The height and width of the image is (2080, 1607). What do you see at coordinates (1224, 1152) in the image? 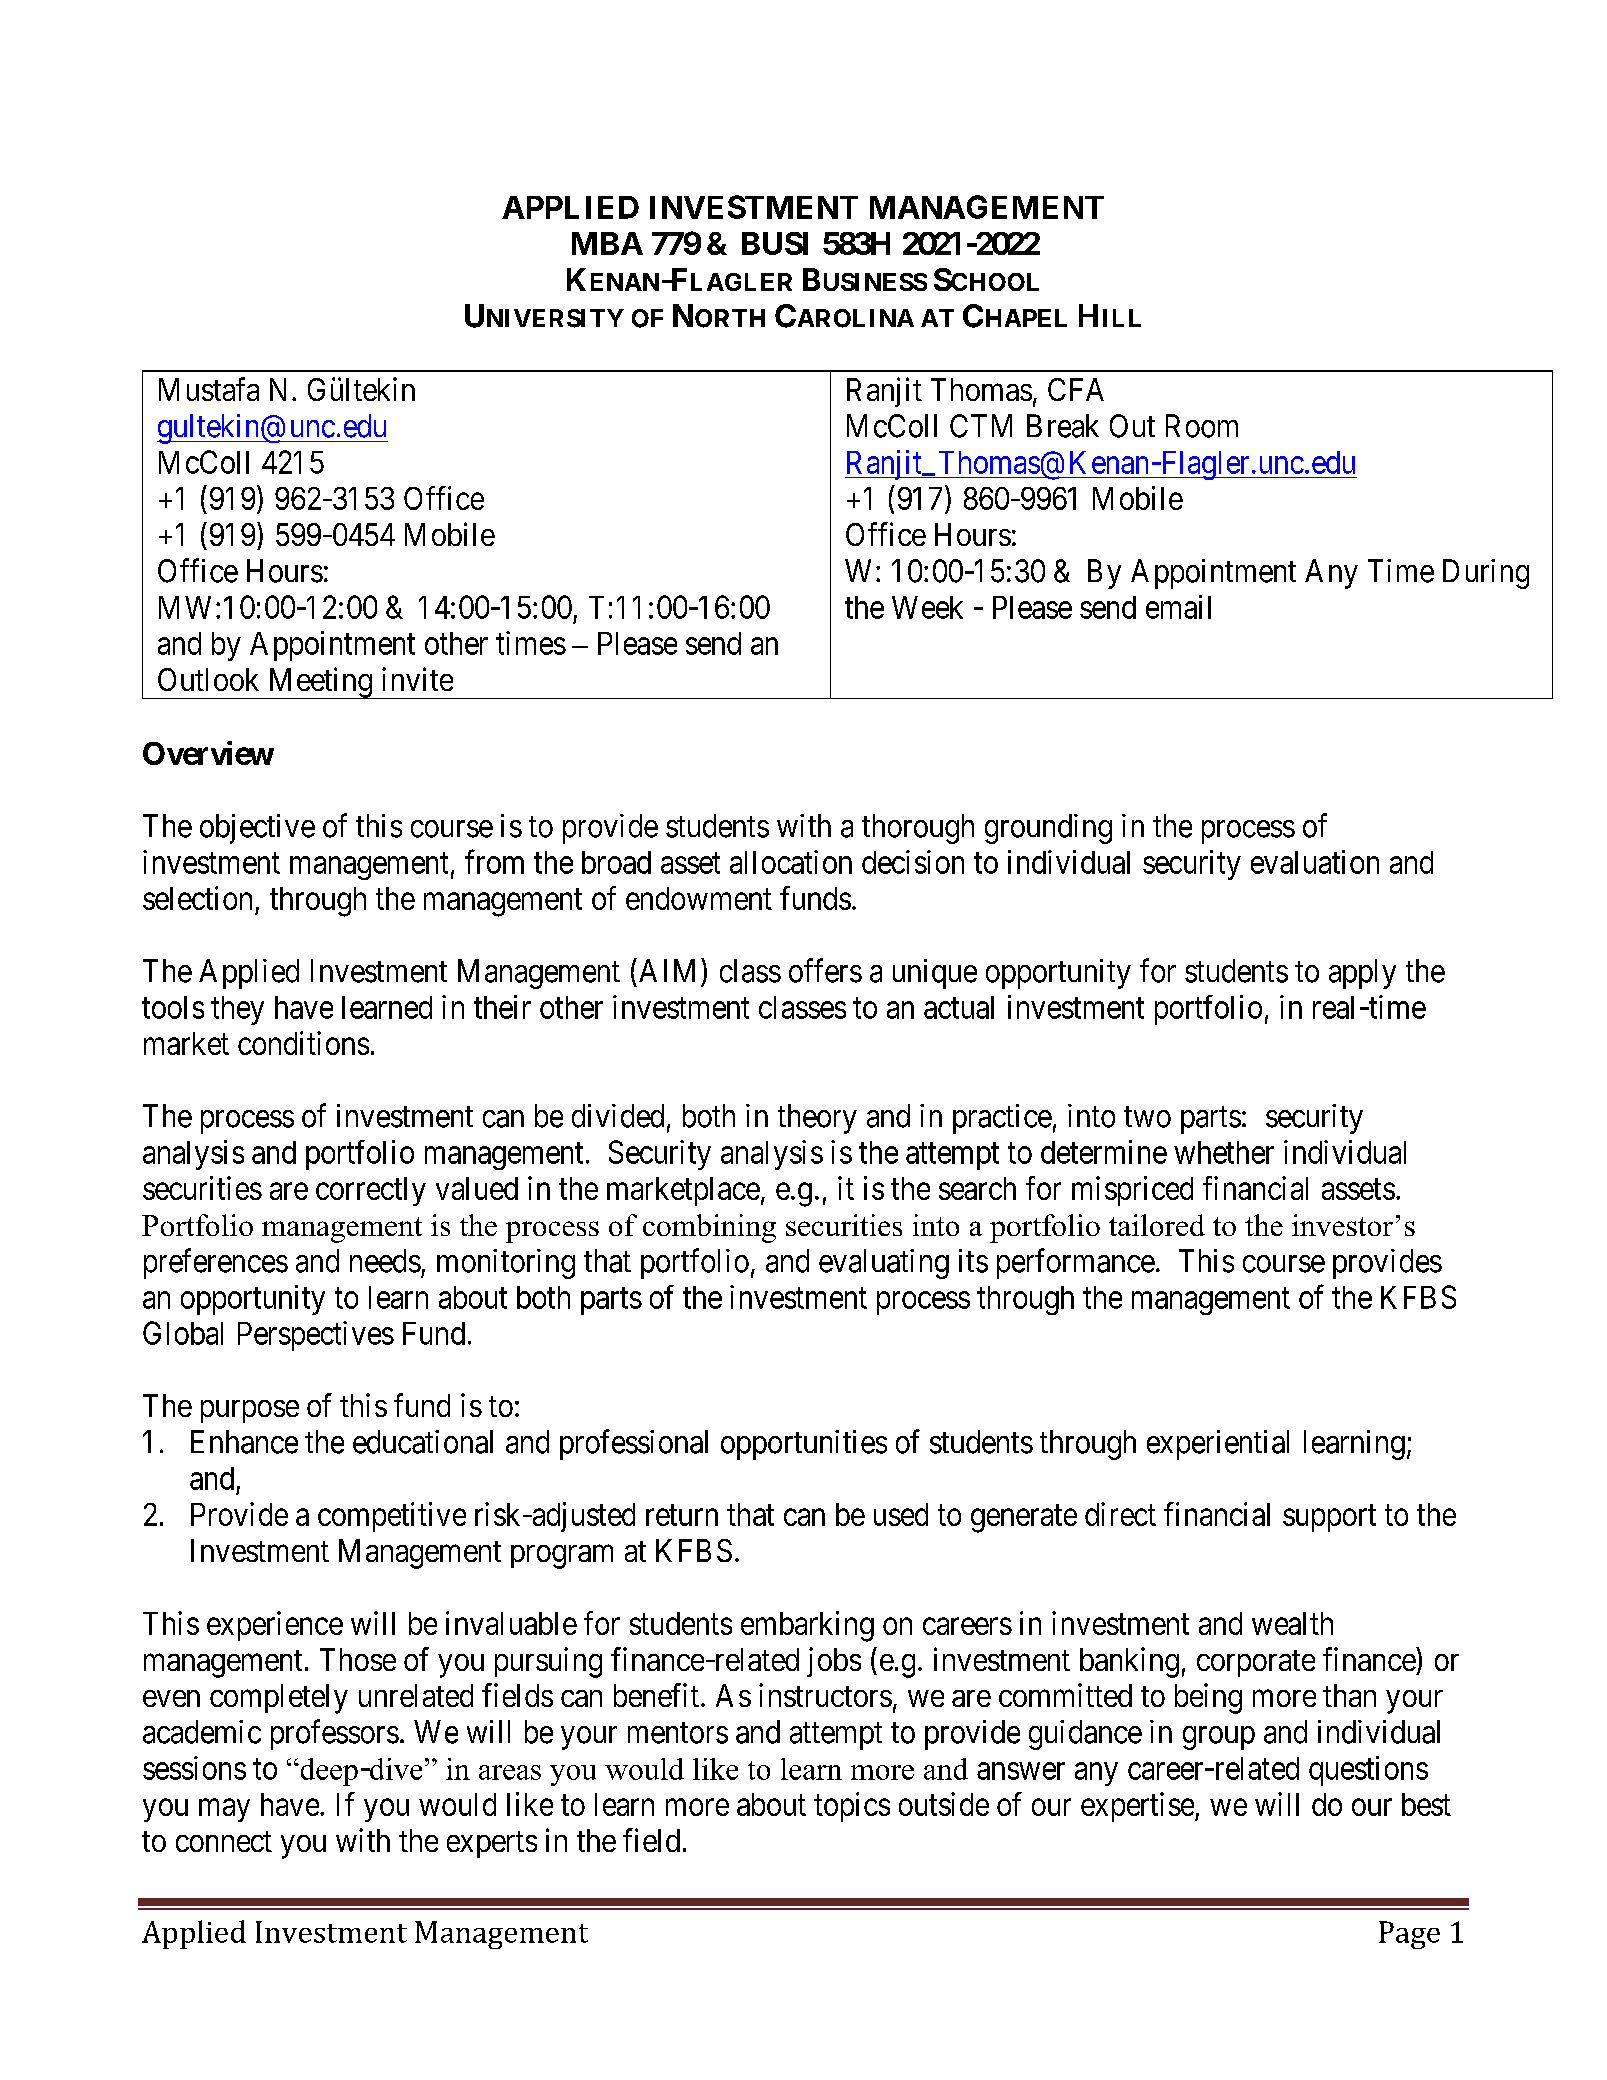
I see `whether` at bounding box center [1224, 1152].
